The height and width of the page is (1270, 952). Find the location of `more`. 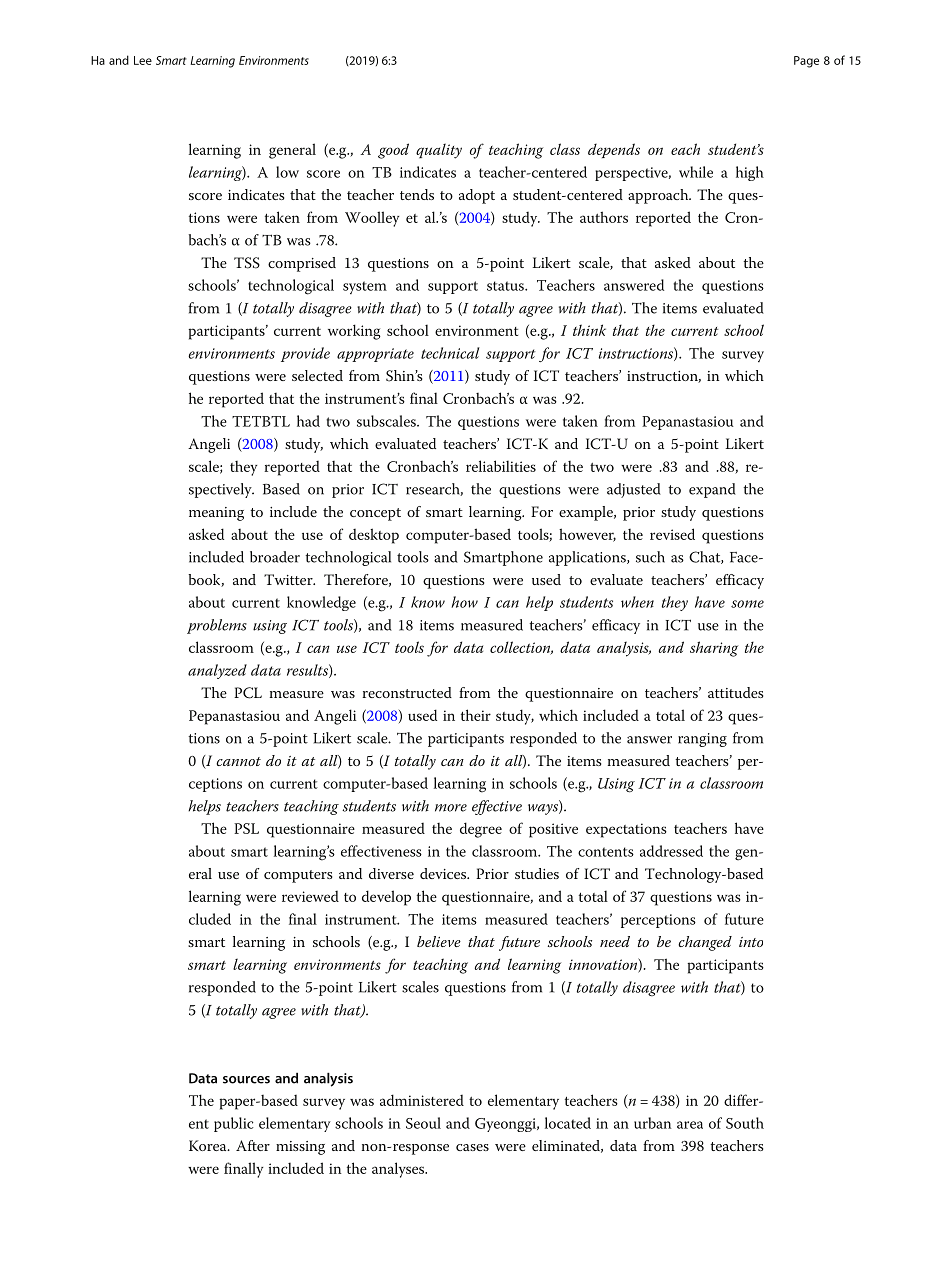

more is located at coordinates (451, 808).
